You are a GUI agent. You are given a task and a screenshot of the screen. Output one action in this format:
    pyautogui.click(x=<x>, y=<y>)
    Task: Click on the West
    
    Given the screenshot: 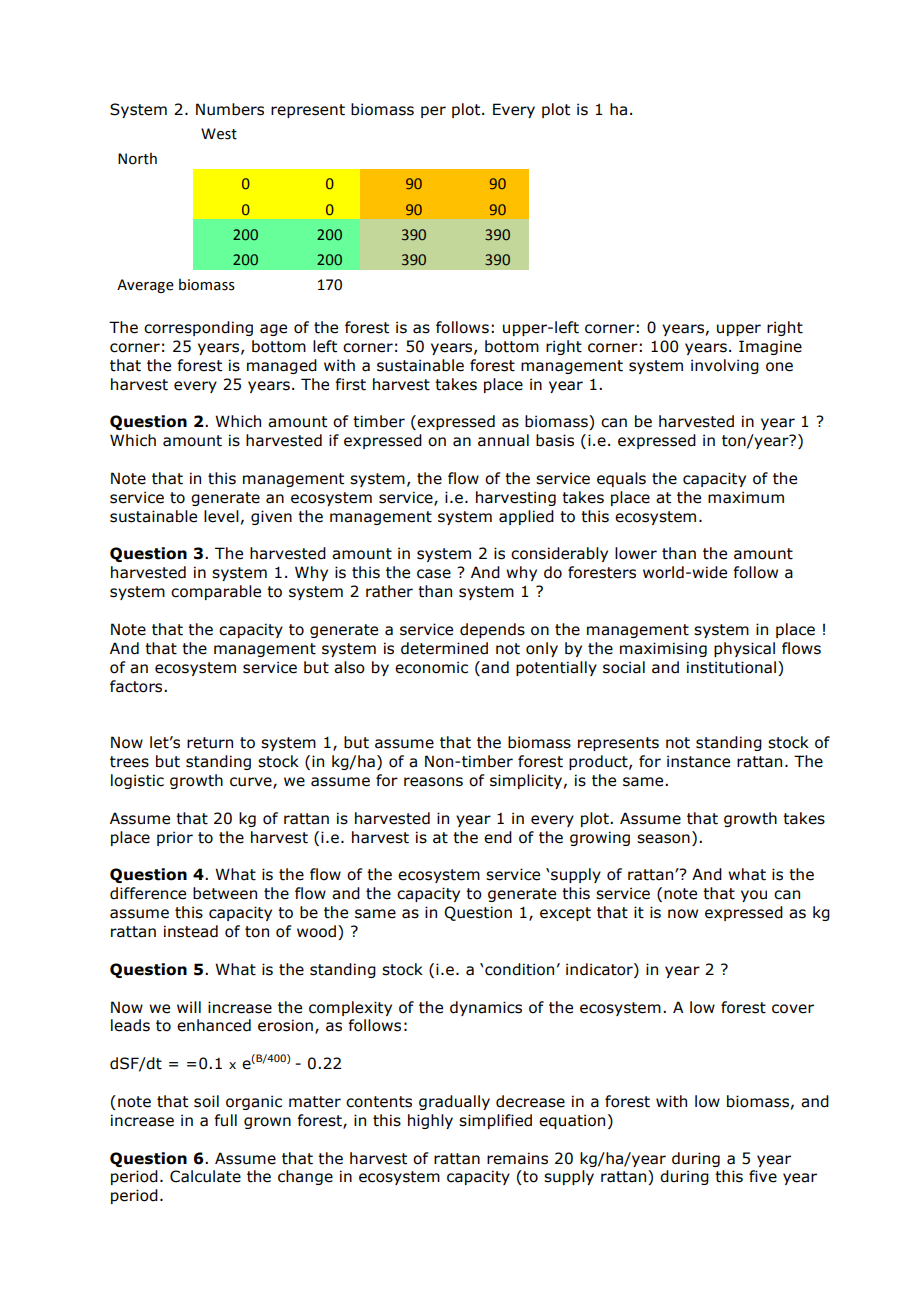 What is the action you would take?
    pyautogui.click(x=219, y=134)
